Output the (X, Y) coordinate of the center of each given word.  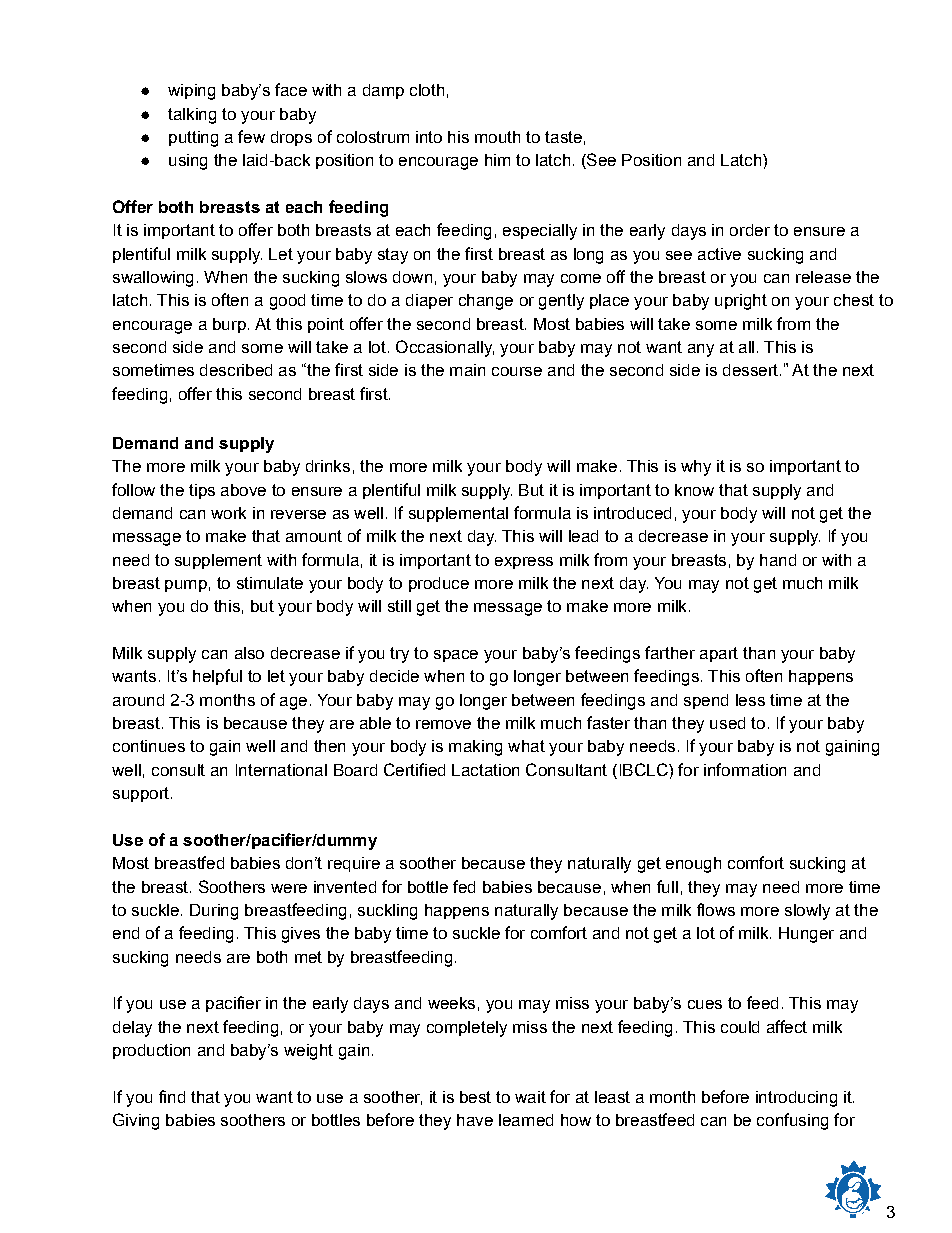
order (750, 230)
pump (186, 586)
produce (439, 584)
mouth (497, 137)
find (172, 1096)
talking (192, 116)
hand (778, 560)
